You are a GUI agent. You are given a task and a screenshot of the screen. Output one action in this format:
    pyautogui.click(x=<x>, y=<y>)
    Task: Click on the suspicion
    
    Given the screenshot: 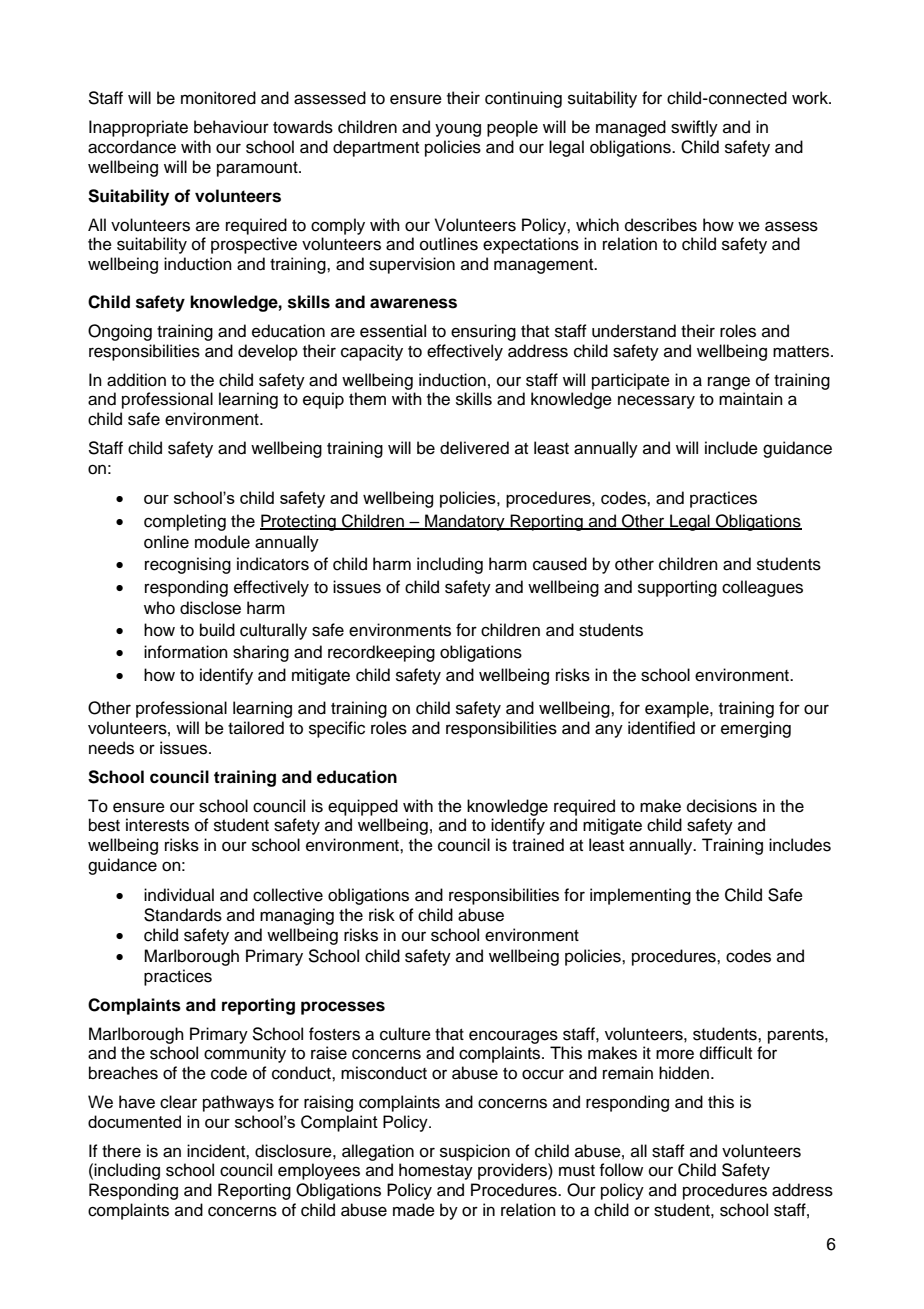 What is the action you would take?
    pyautogui.click(x=475, y=1152)
